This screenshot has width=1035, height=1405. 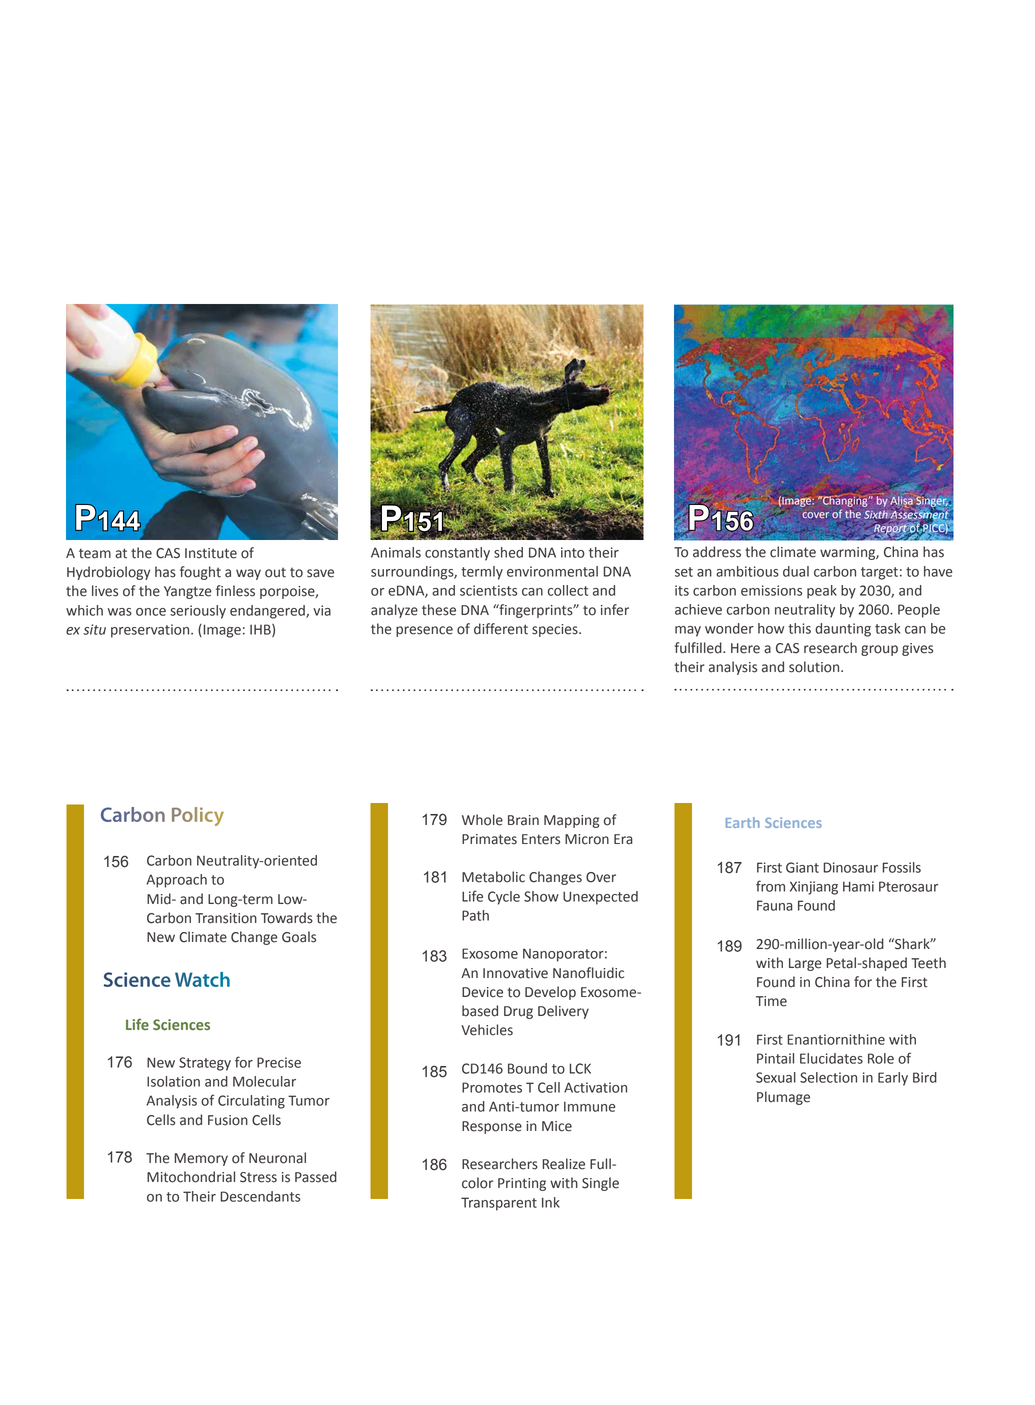 I want to click on Institute, so click(x=211, y=553).
